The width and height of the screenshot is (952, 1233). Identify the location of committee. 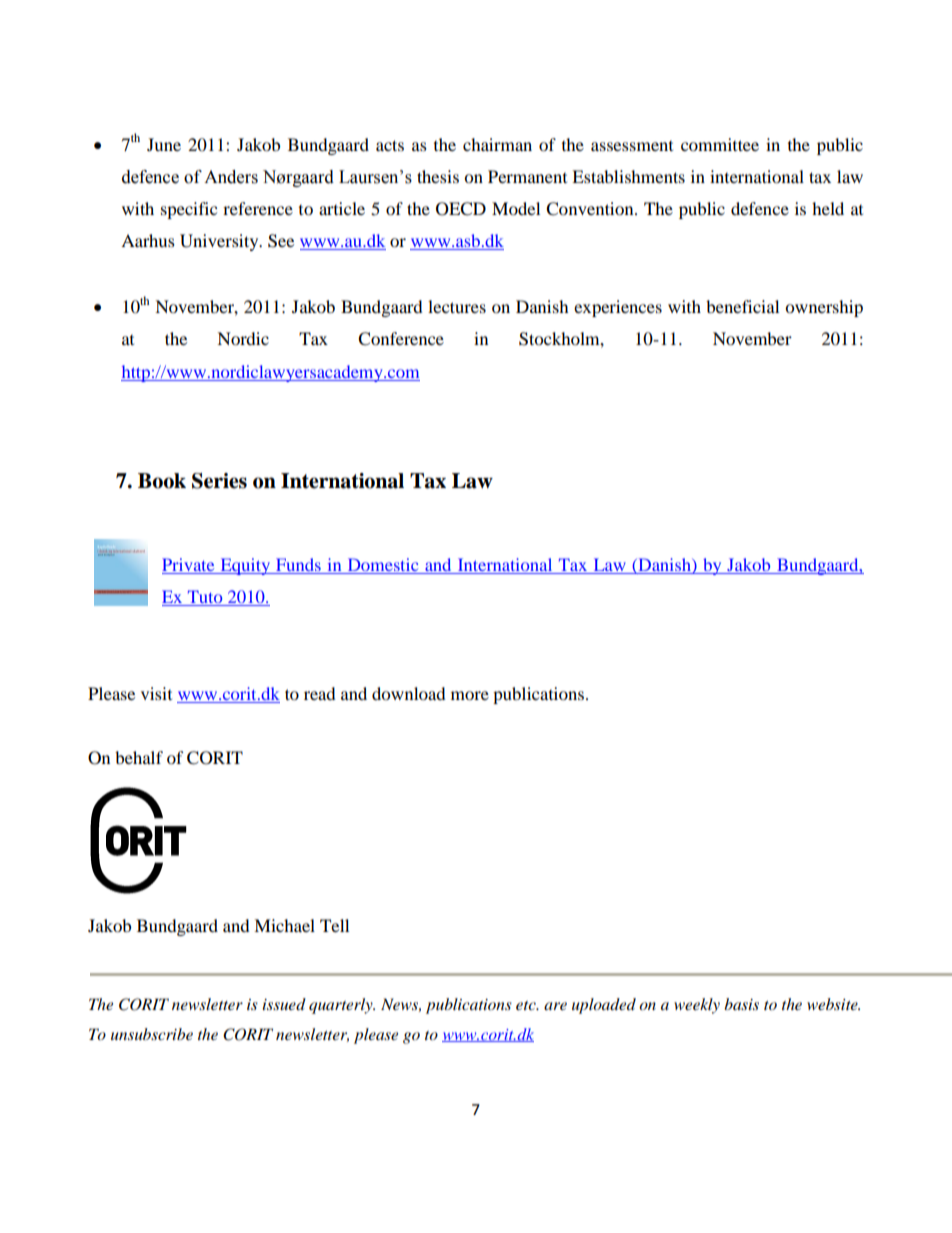
(720, 144).
